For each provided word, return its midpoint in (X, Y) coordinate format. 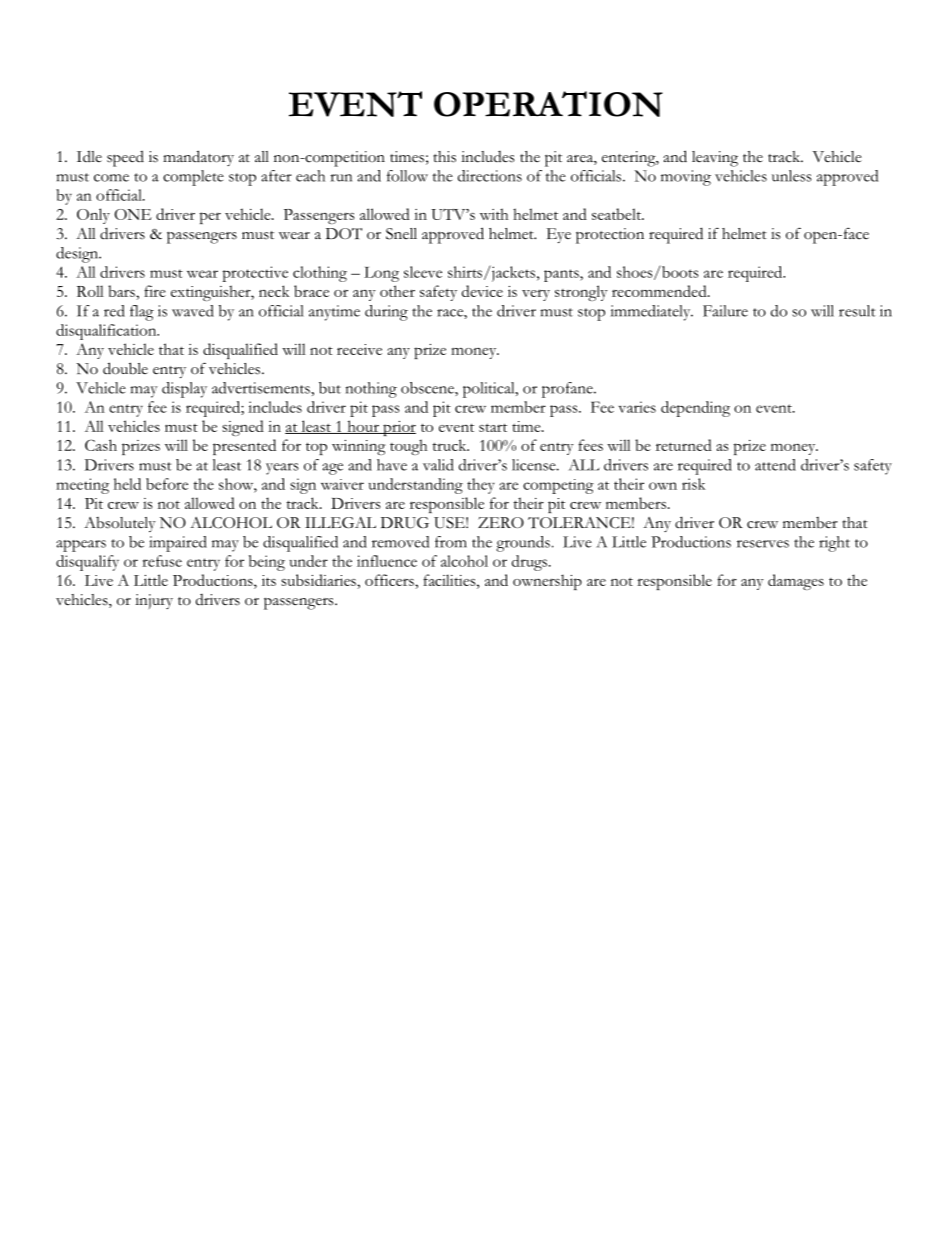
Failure (725, 311)
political (490, 390)
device (482, 291)
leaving (715, 159)
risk (694, 484)
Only (93, 216)
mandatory (198, 158)
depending (695, 409)
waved (193, 311)
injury (154, 601)
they (481, 486)
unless (792, 176)
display (184, 390)
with (494, 214)
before (167, 484)
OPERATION (548, 104)
